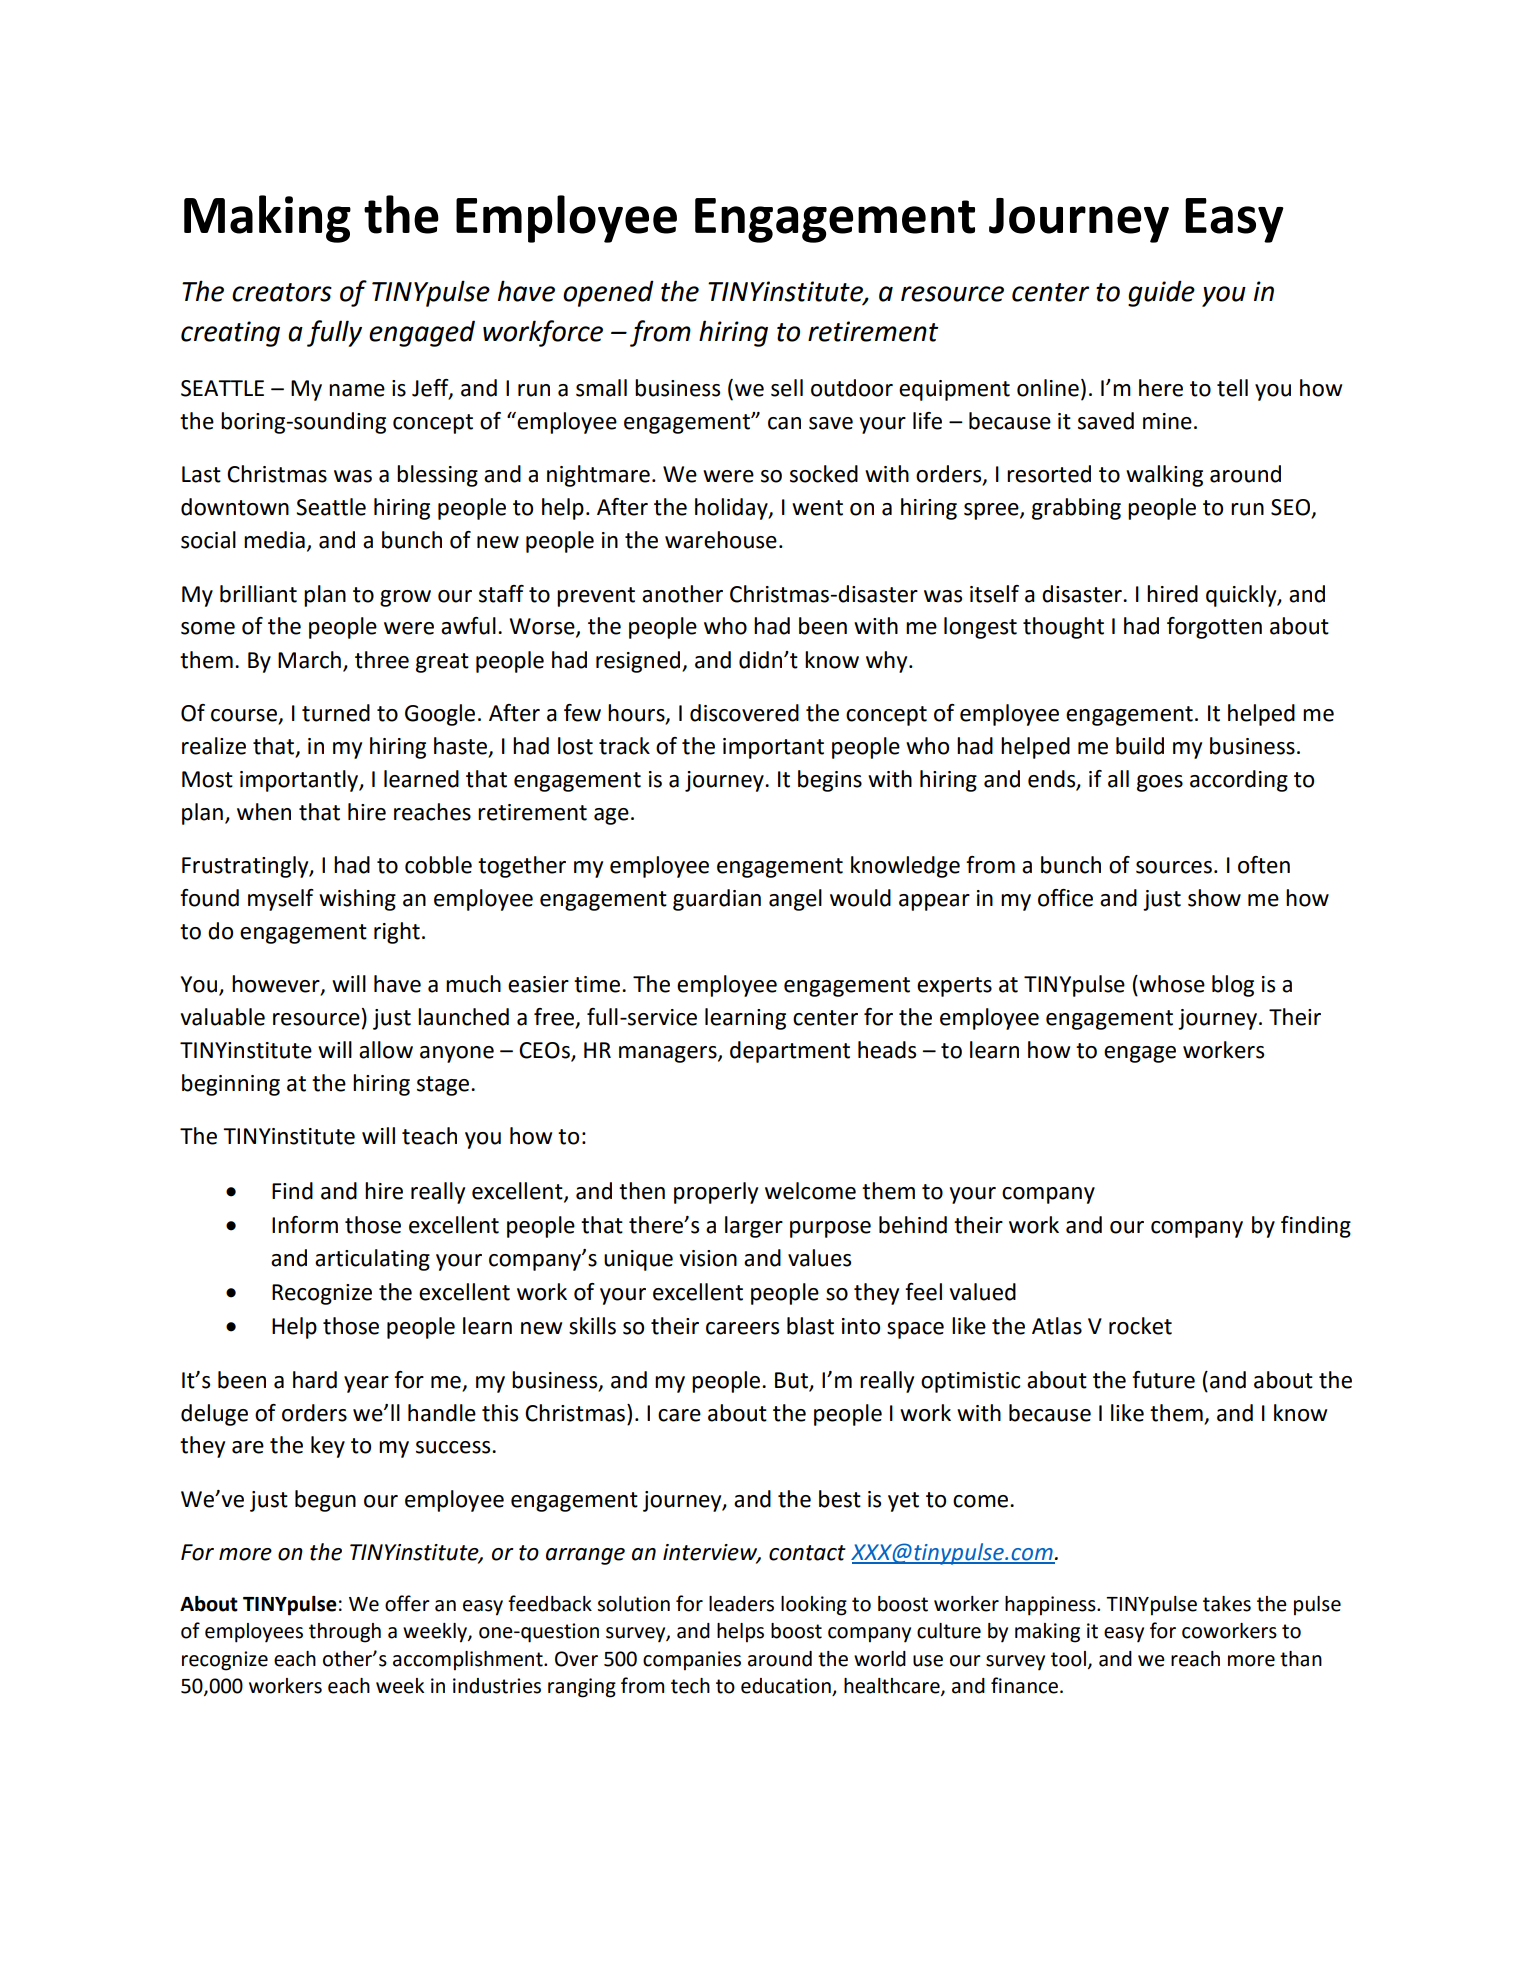  I want to click on Inform, so click(305, 1225).
